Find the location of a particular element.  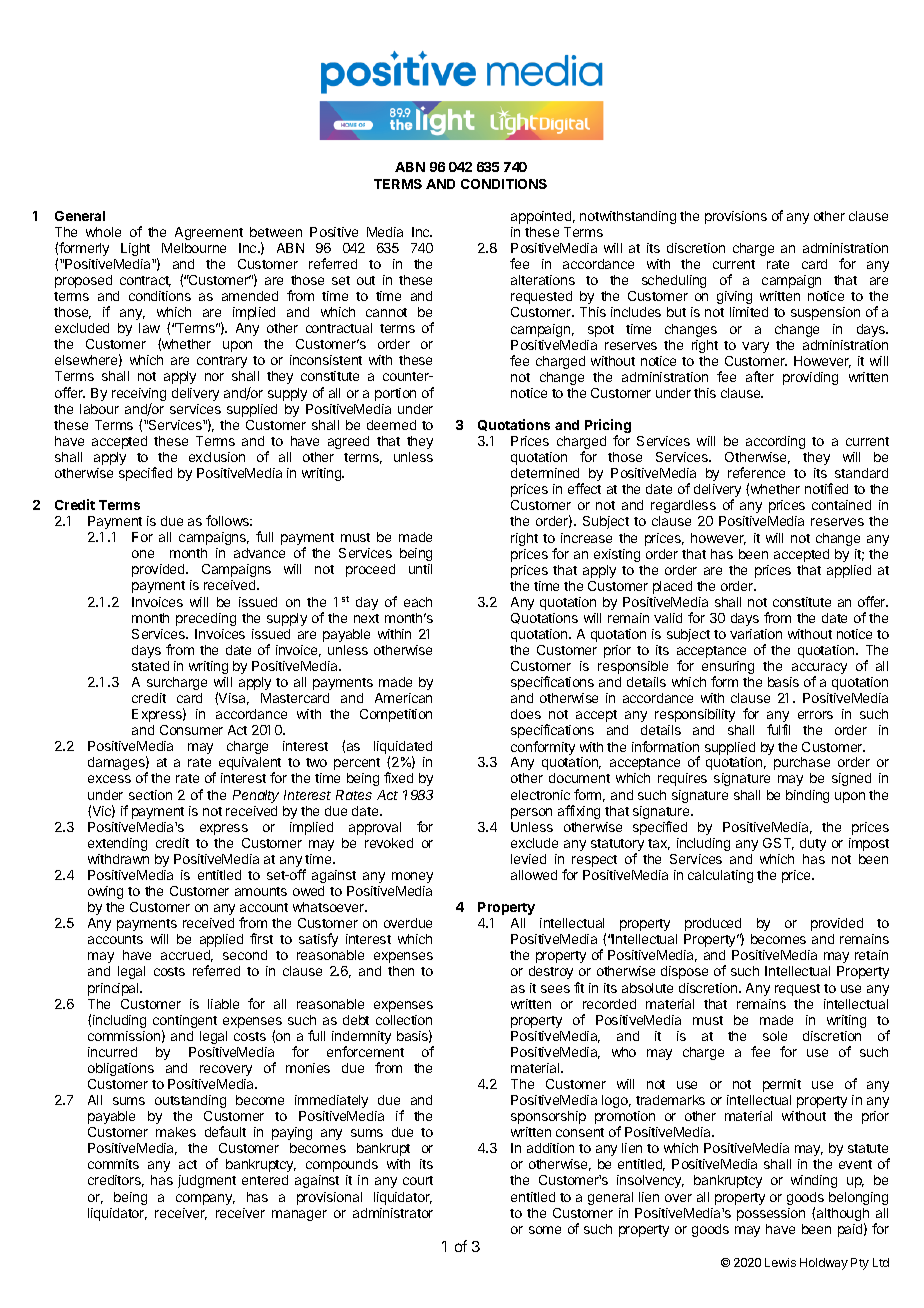

does is located at coordinates (526, 714).
